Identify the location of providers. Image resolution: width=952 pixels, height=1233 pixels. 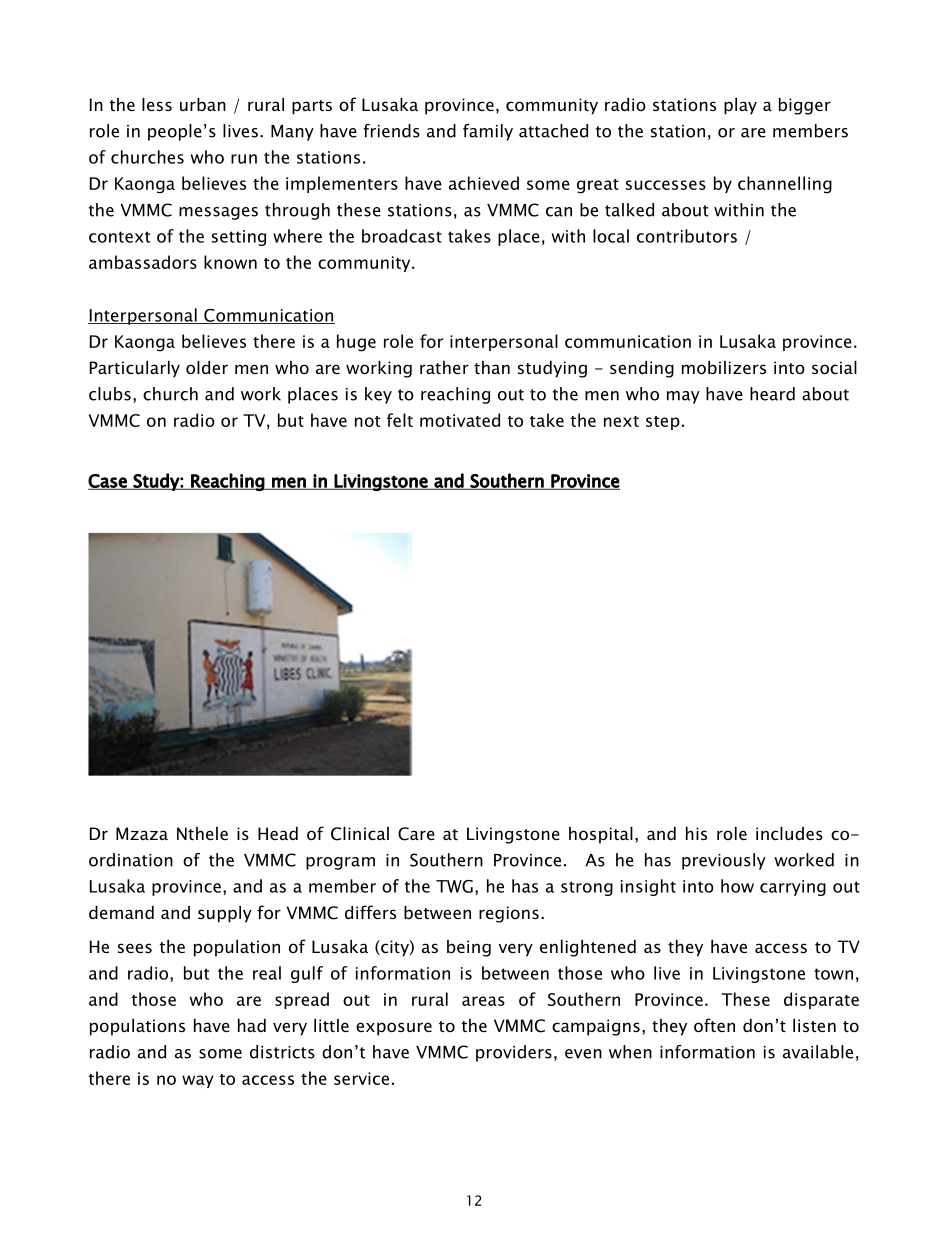
(514, 1053).
